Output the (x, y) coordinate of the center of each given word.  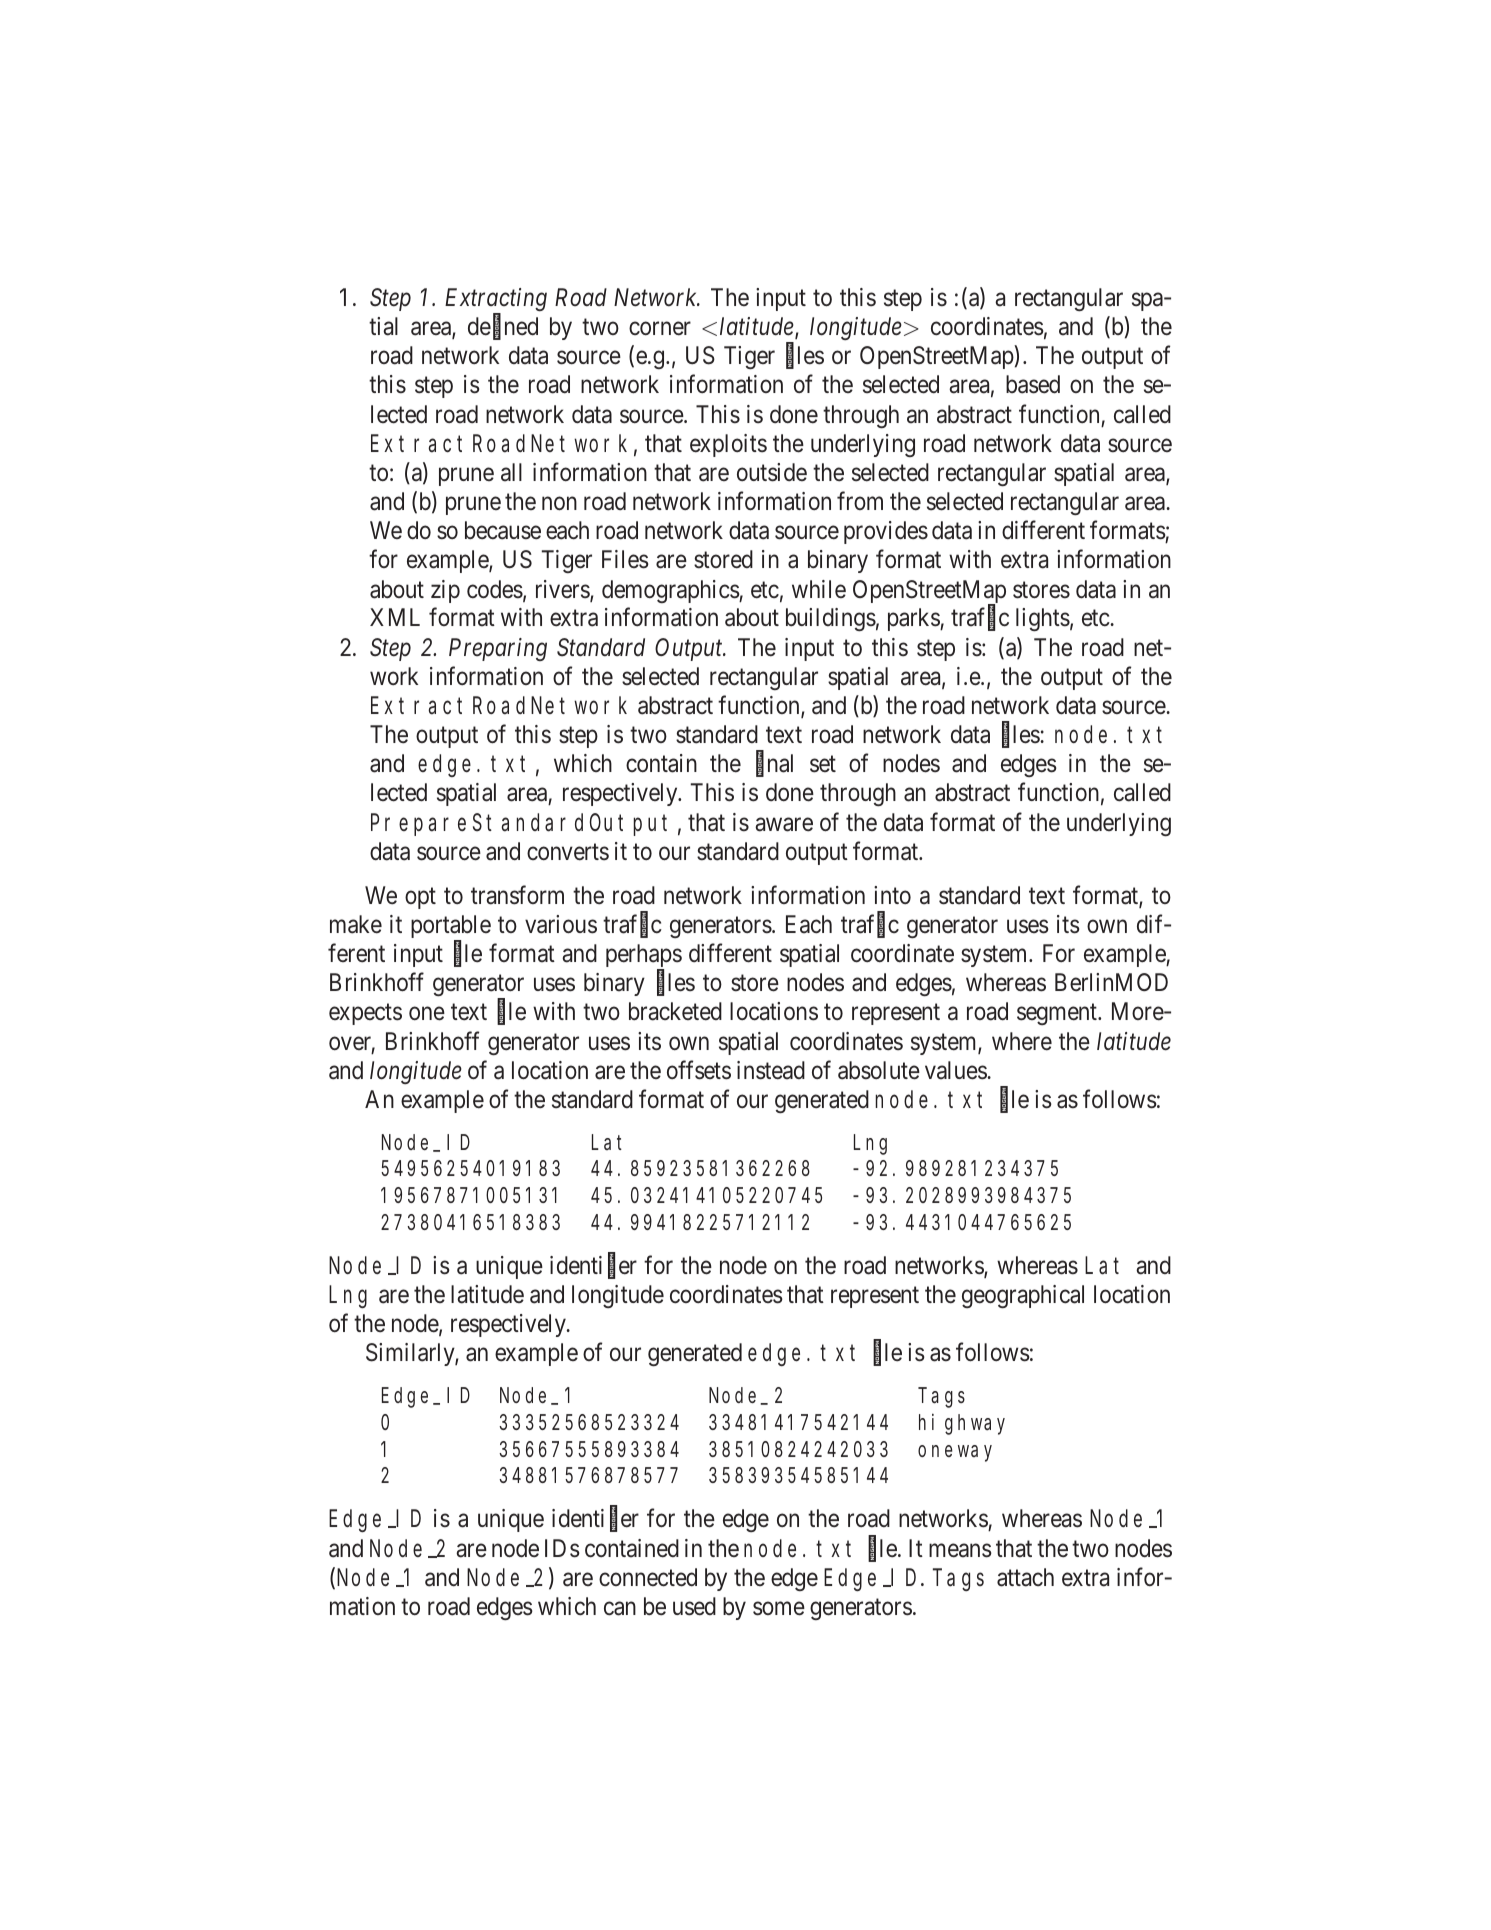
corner (660, 329)
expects (365, 1014)
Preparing (498, 649)
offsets (699, 1070)
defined (503, 327)
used (694, 1606)
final (774, 764)
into (892, 895)
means (960, 1551)
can (620, 1609)
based (1033, 384)
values (956, 1070)
